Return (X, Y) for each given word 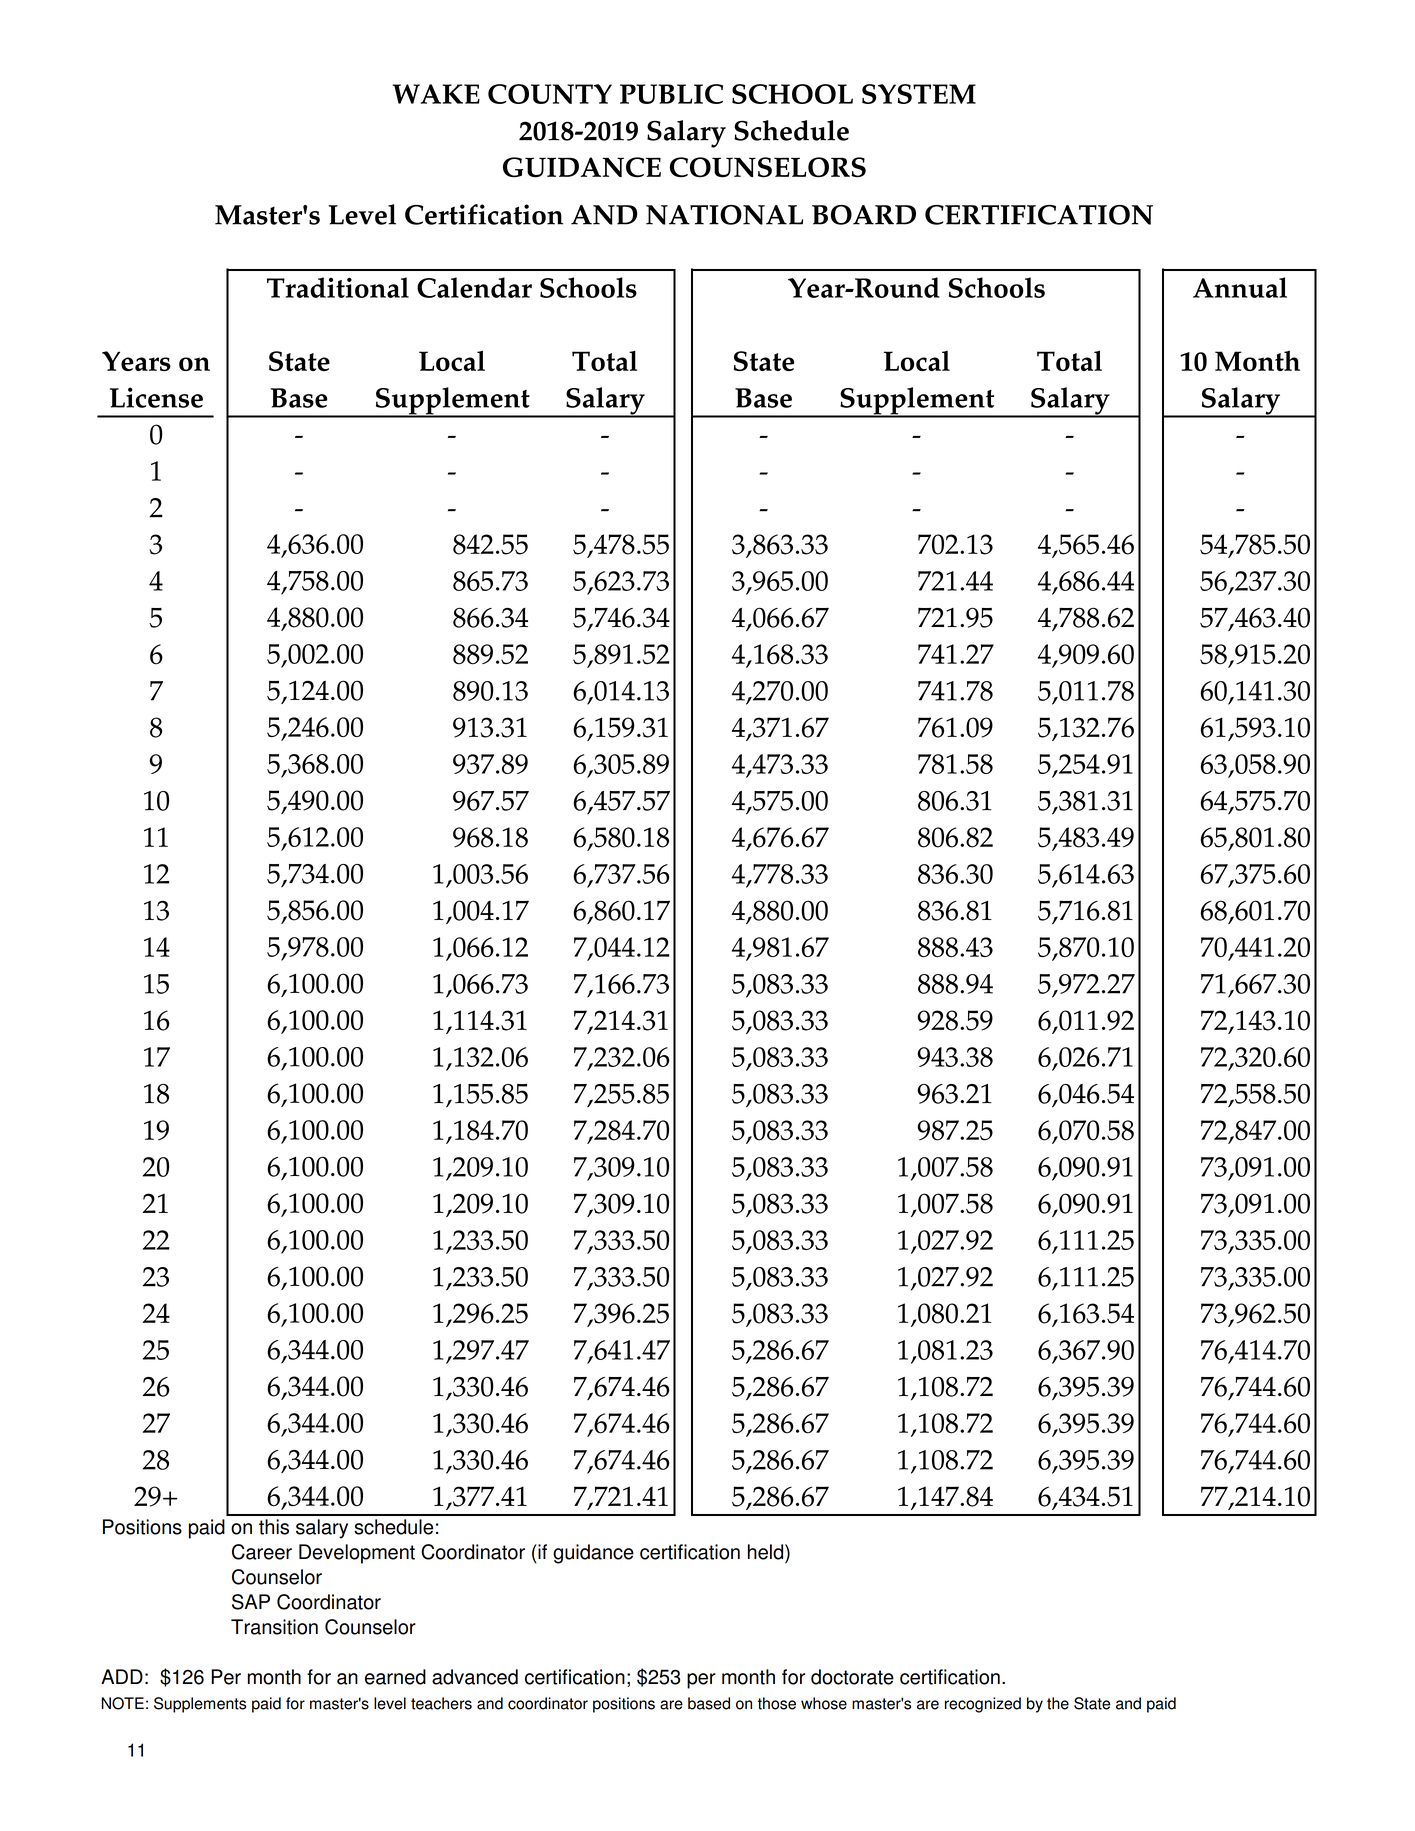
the (1058, 1703)
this (274, 1527)
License (156, 397)
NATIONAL (724, 215)
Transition (274, 1627)
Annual (1240, 287)
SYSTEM (919, 94)
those (777, 1703)
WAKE (436, 94)
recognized (983, 1705)
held (767, 1552)
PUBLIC (671, 94)
